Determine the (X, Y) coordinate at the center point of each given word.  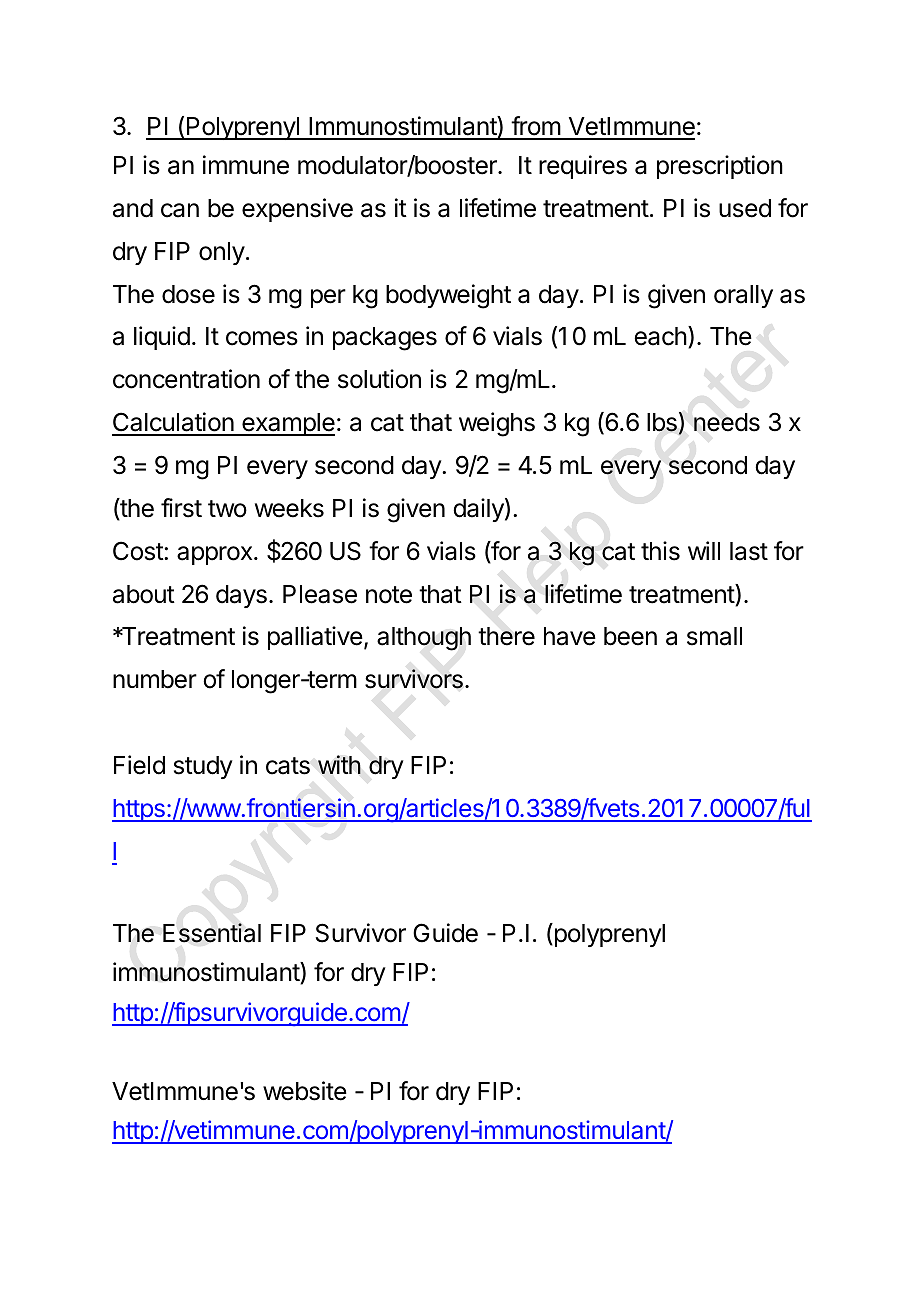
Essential (212, 933)
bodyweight (448, 296)
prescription (720, 167)
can (180, 210)
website (305, 1091)
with (339, 764)
